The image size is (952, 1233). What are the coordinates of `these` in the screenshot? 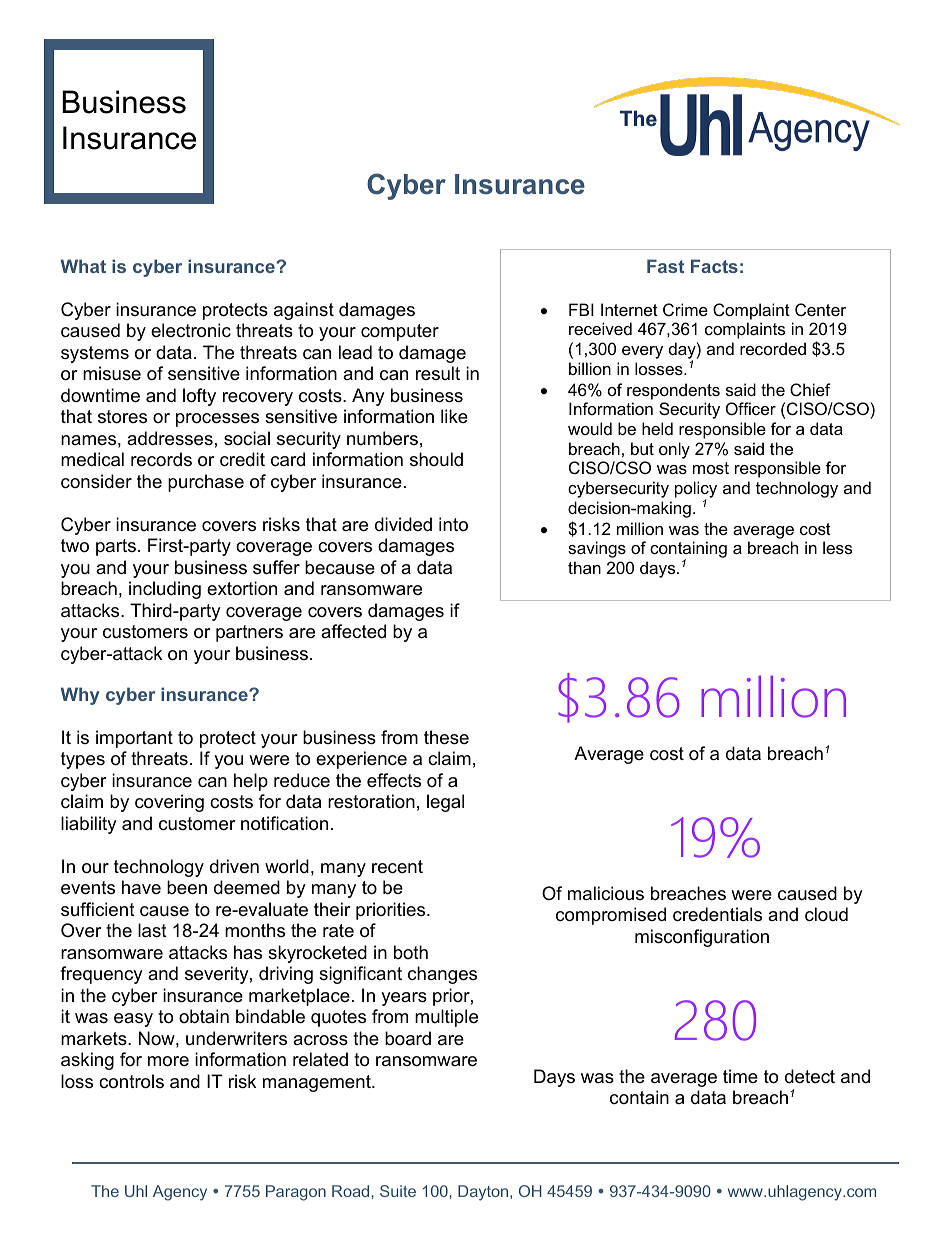 It's located at (446, 737).
